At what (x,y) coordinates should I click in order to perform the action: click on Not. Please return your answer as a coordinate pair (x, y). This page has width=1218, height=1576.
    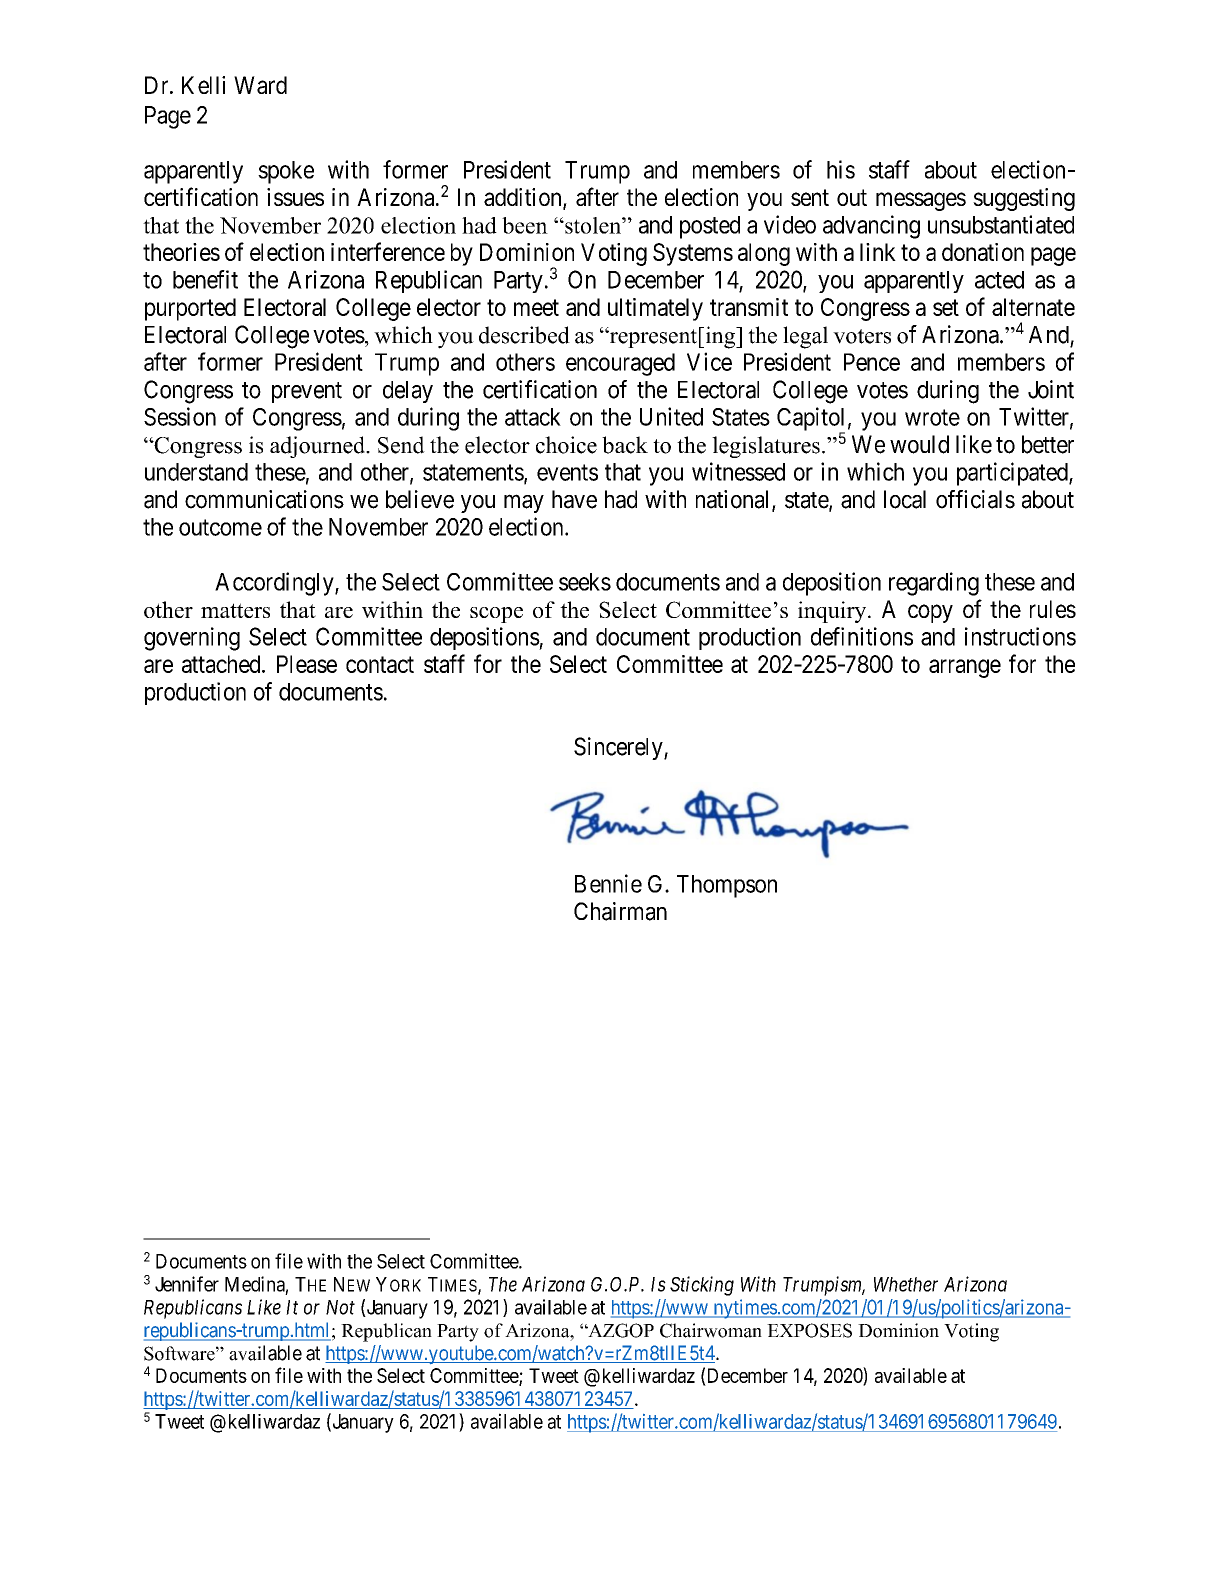
    Looking at the image, I should click on (340, 1307).
